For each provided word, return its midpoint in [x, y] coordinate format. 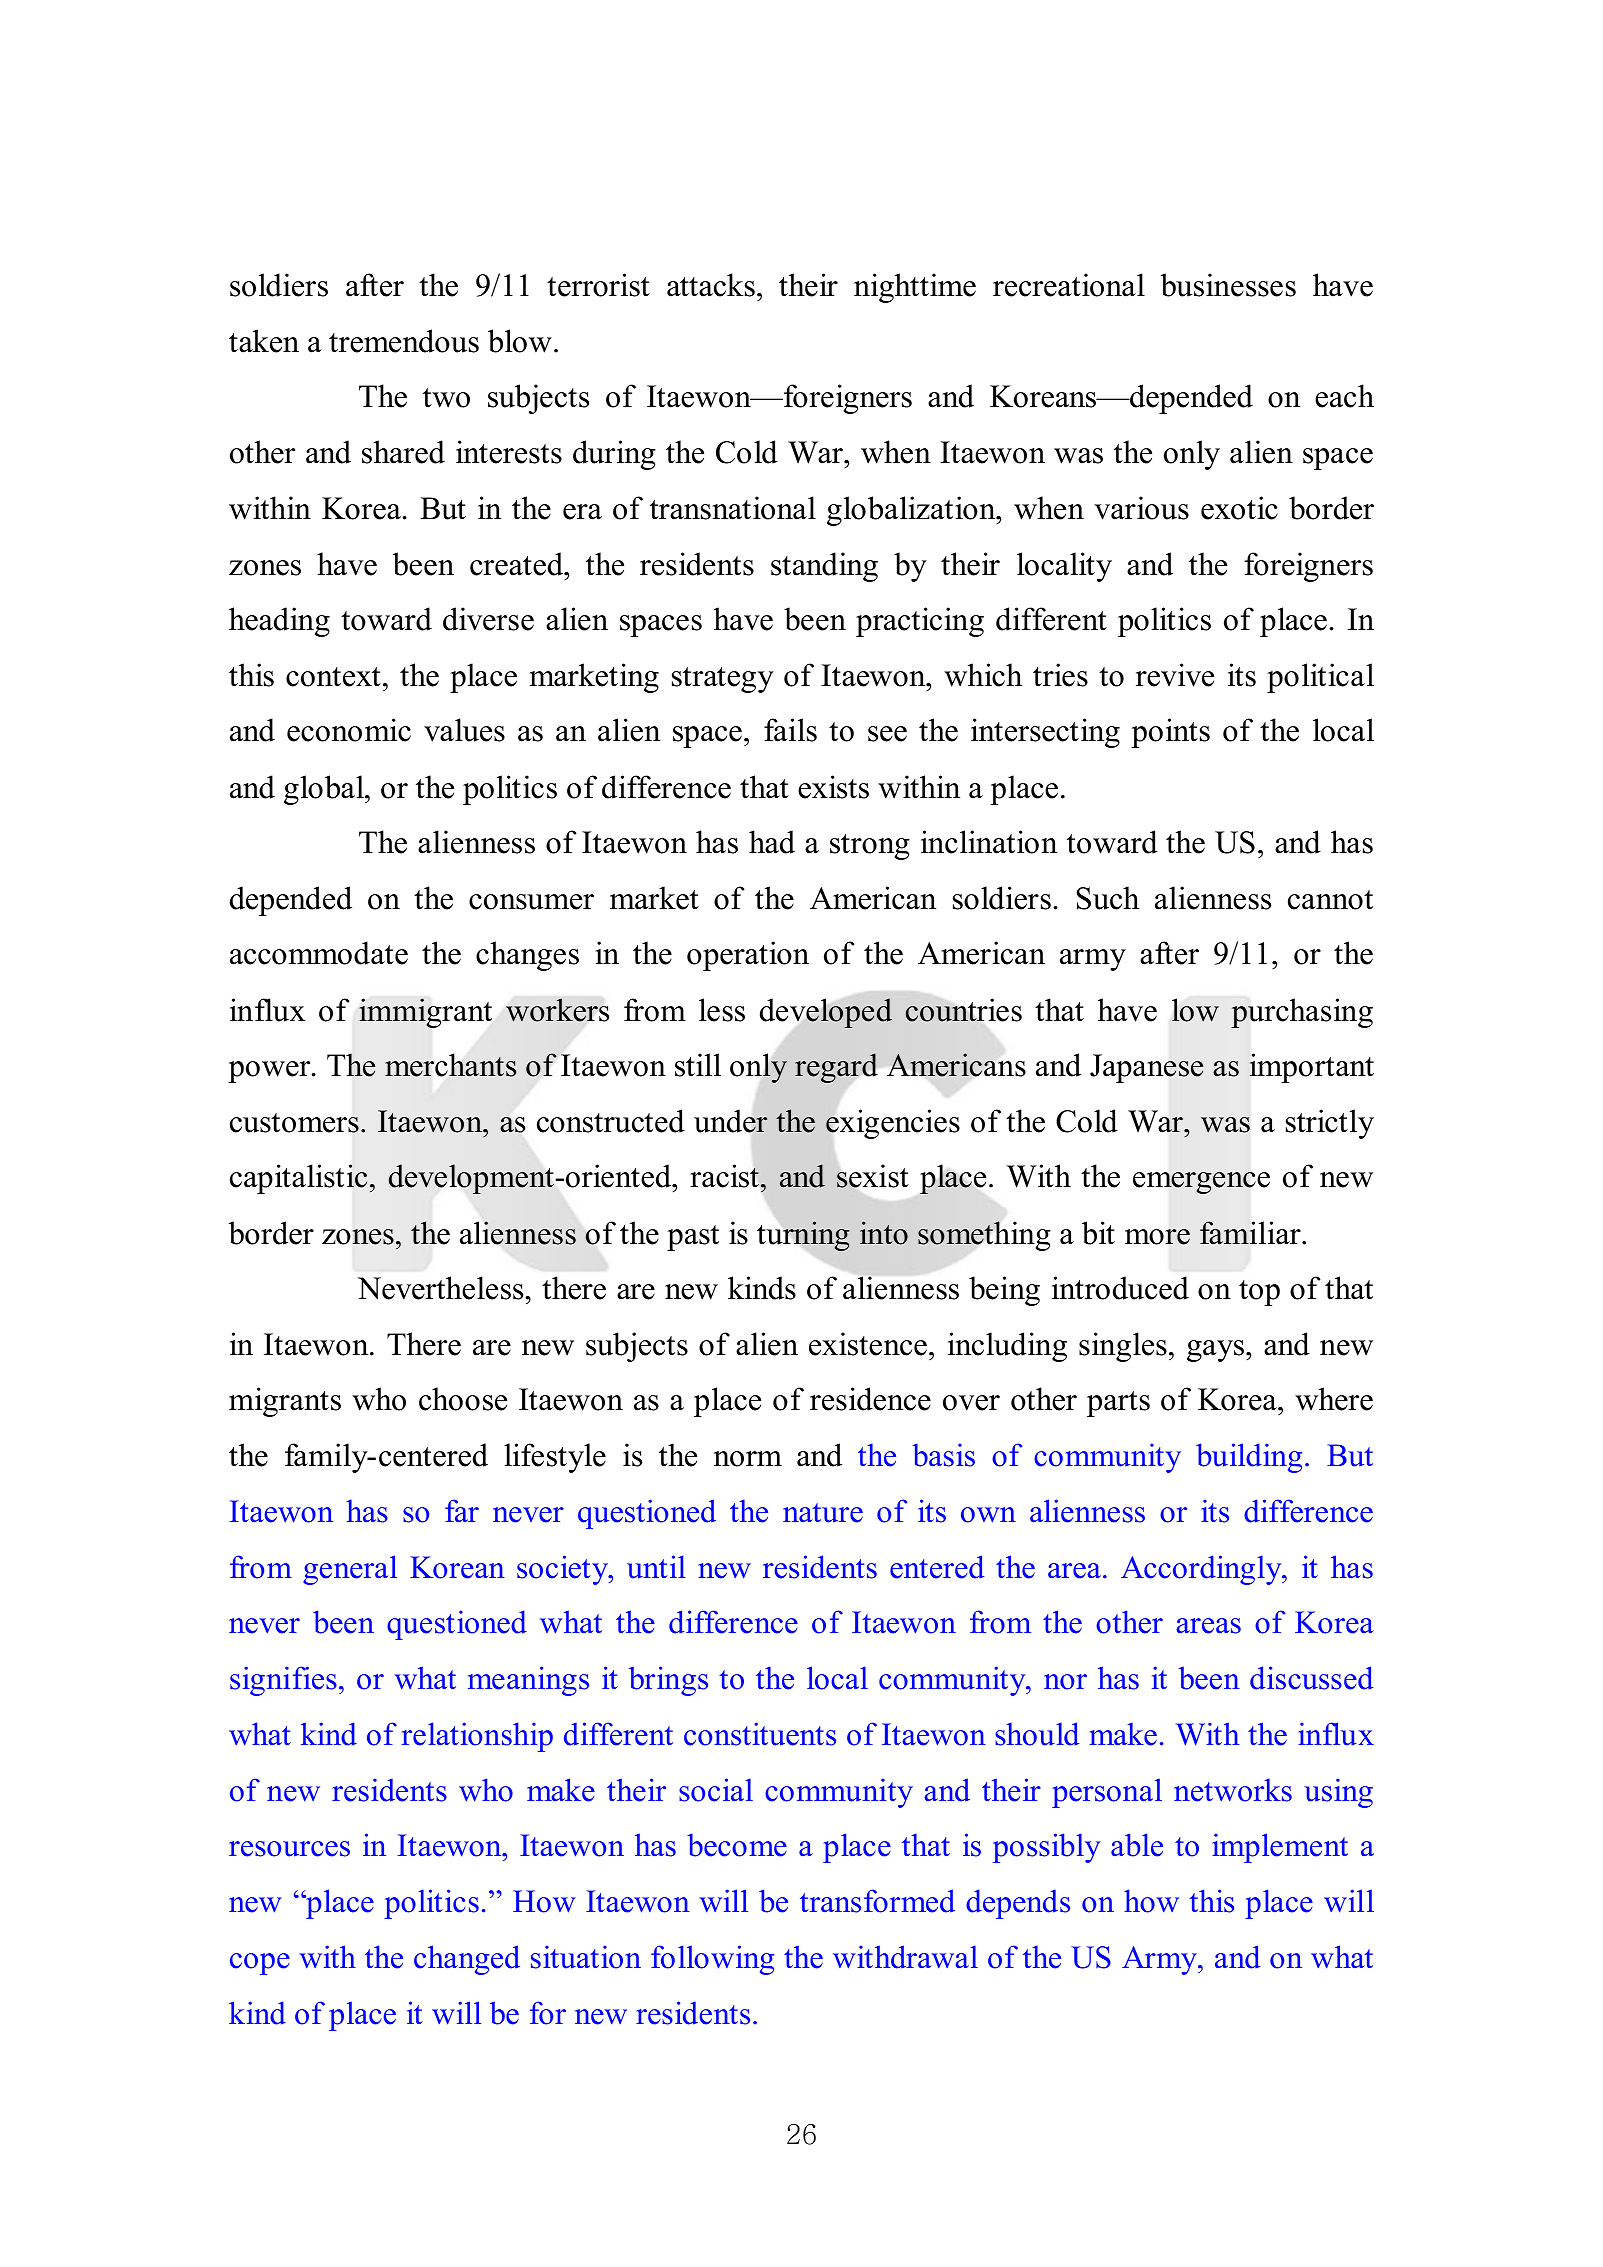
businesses [1228, 285]
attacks [711, 285]
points [1170, 733]
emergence [1201, 1183]
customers [294, 1123]
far [462, 1510]
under [731, 1121]
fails [790, 730]
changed [467, 1960]
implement [1280, 1848]
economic [349, 730]
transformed [877, 1901]
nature [823, 1513]
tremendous [404, 341]
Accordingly [1202, 1570]
